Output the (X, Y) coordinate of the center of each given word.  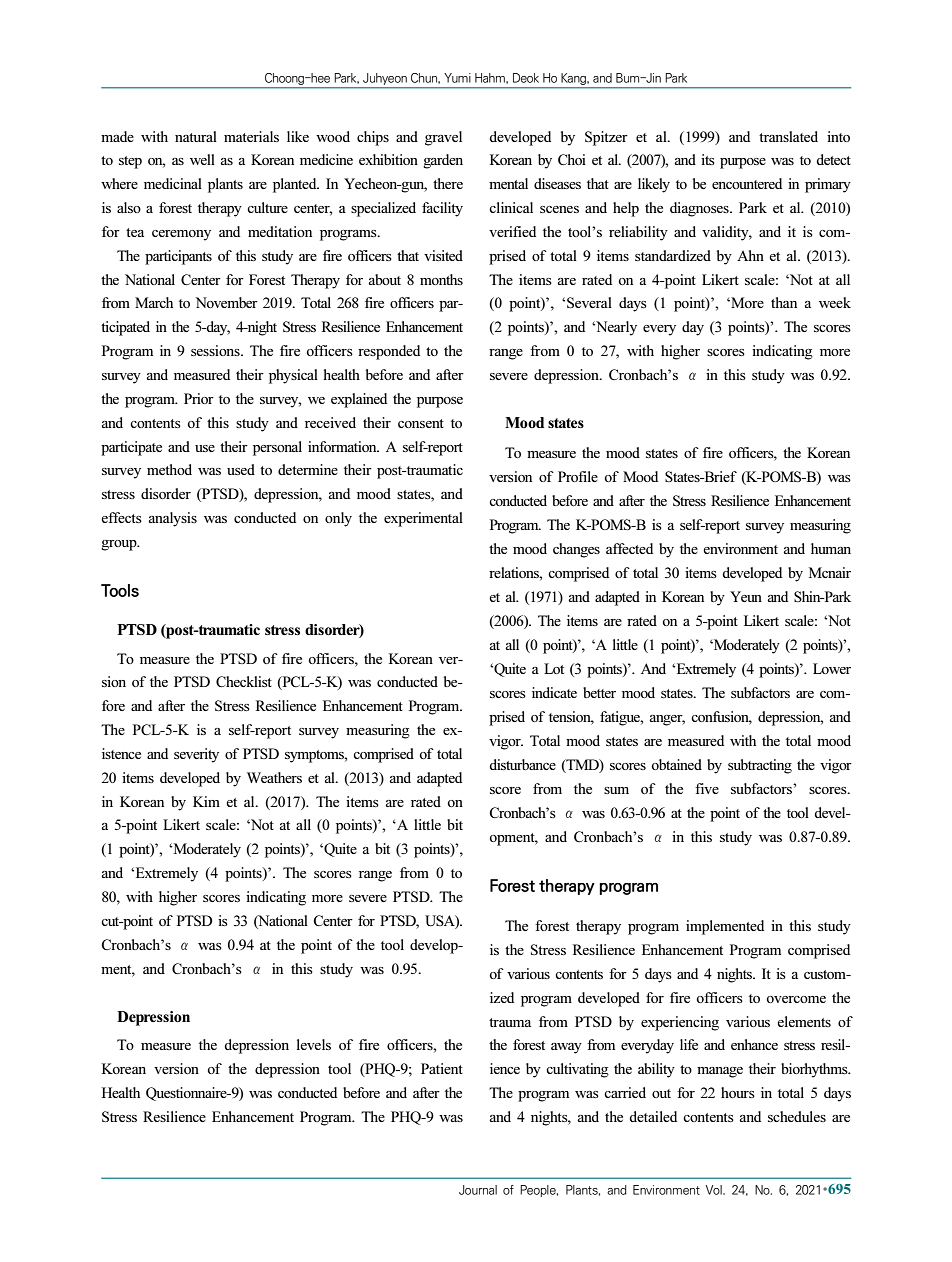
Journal (478, 1190)
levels (314, 1044)
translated (788, 136)
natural (196, 136)
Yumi (457, 78)
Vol (715, 1190)
